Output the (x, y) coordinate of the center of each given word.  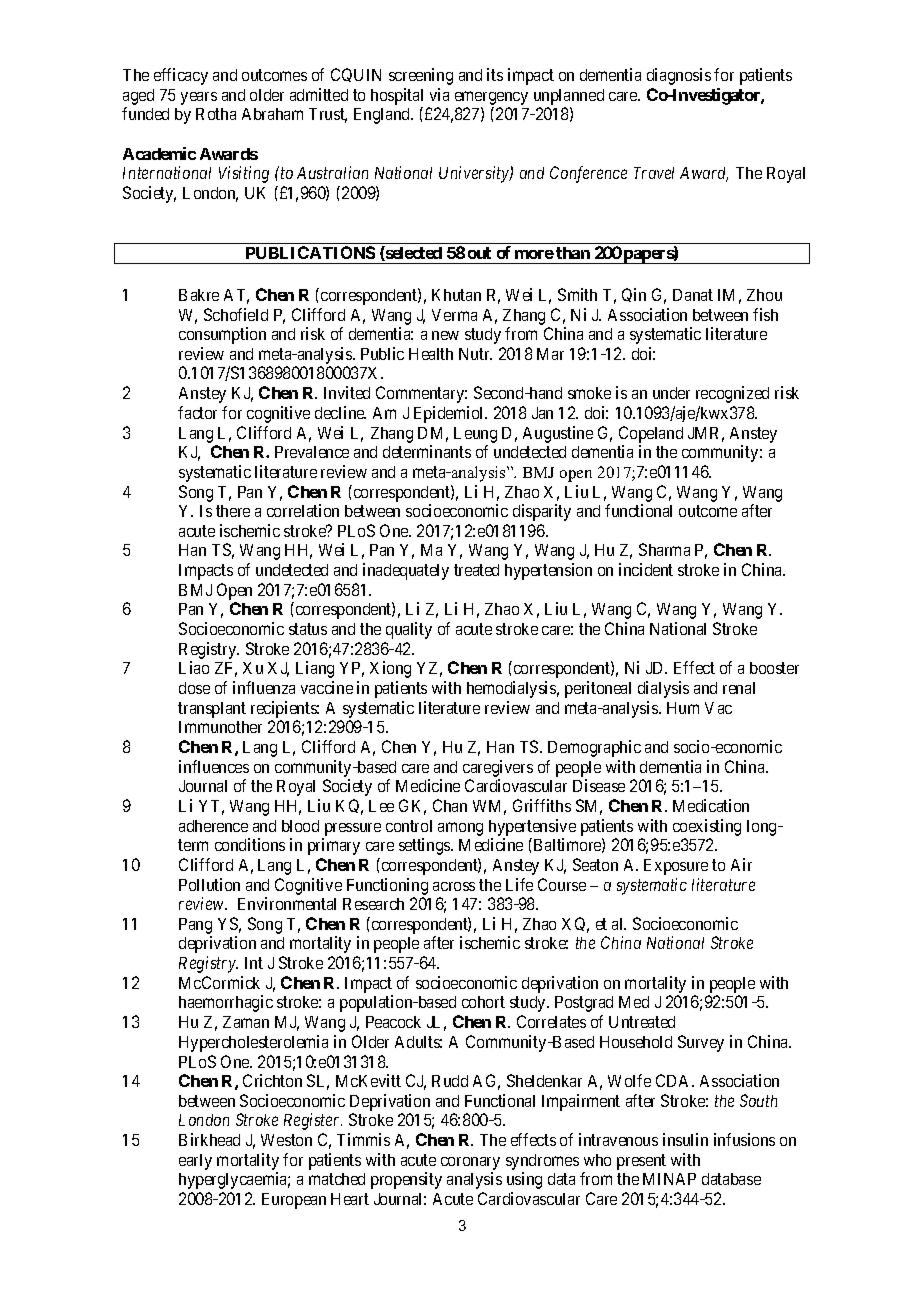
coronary (470, 1163)
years (199, 98)
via (439, 94)
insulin (685, 1139)
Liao (194, 667)
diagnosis (679, 76)
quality (409, 630)
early (195, 1162)
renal (739, 688)
